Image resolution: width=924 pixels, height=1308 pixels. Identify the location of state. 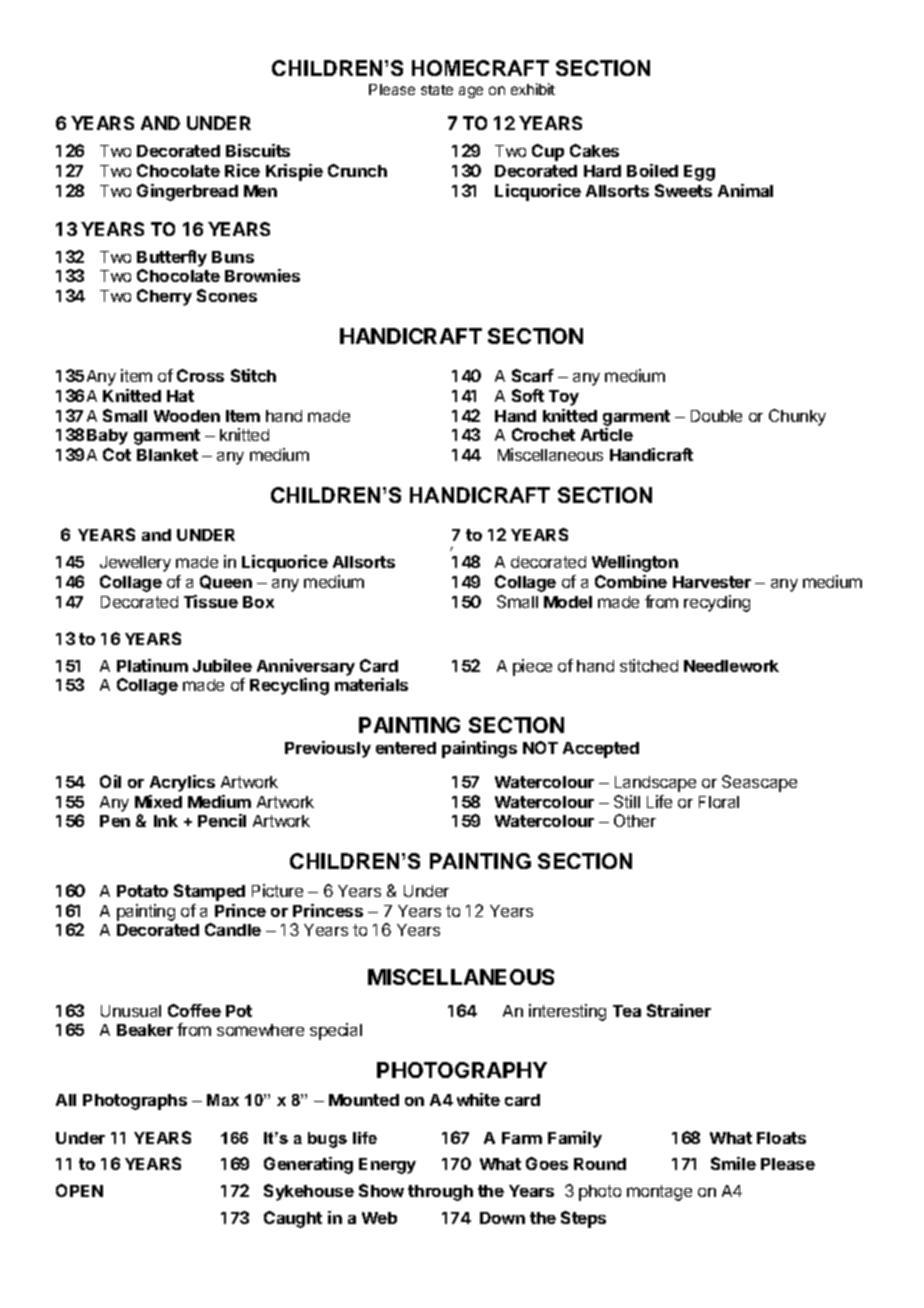
(437, 90).
